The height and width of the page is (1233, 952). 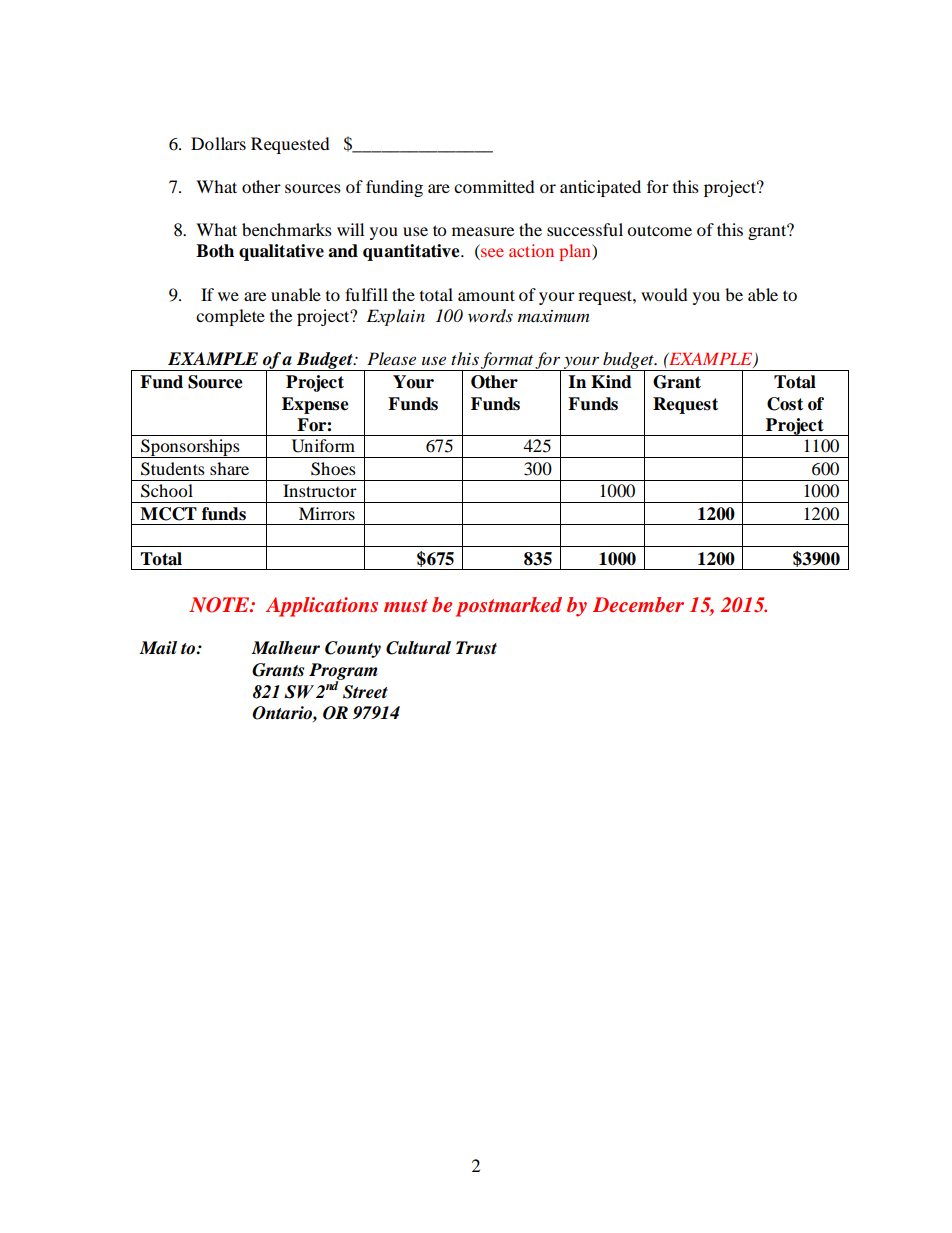 What do you see at coordinates (320, 490) in the page?
I see `Instructor` at bounding box center [320, 490].
